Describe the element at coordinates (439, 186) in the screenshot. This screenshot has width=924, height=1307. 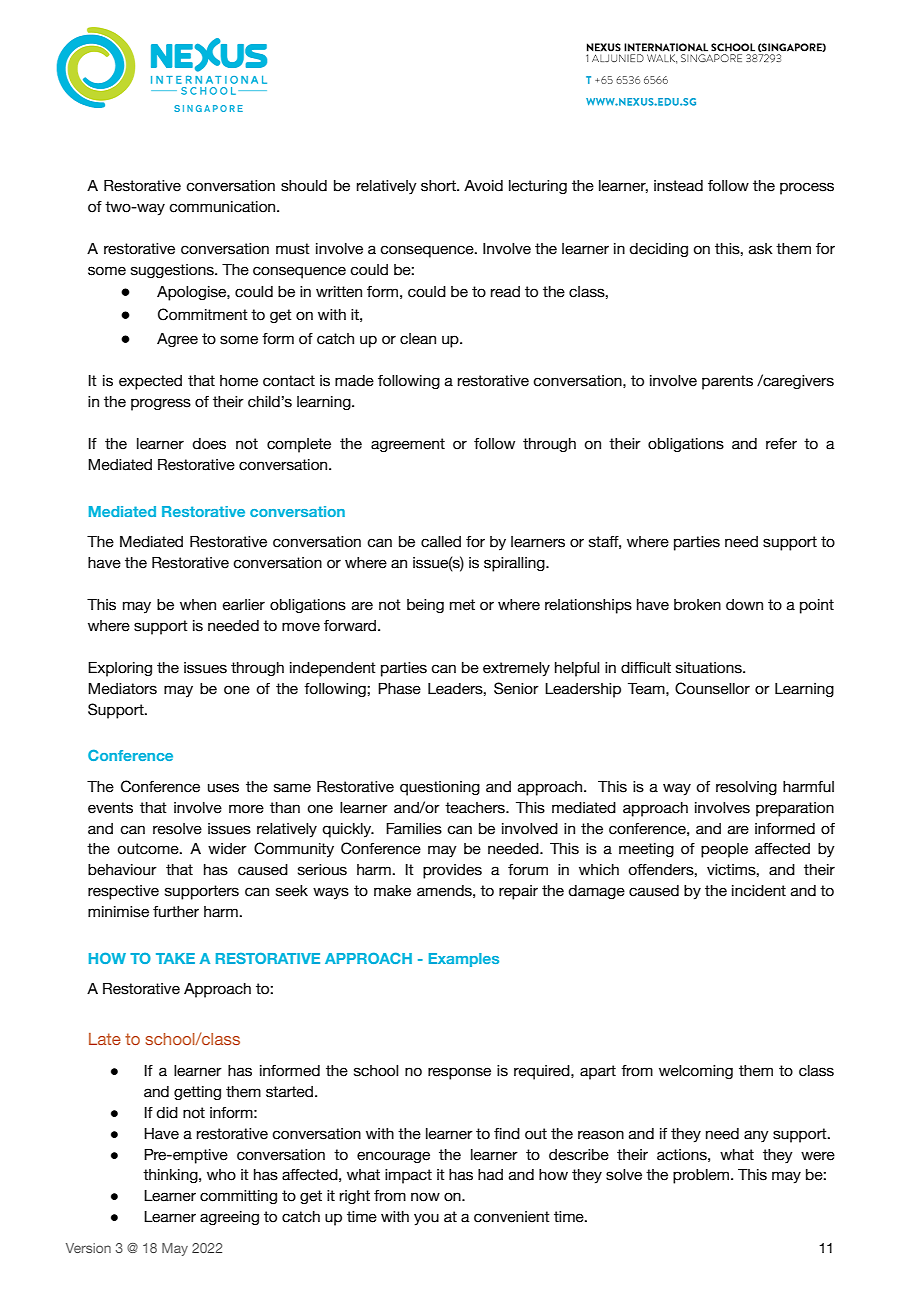
I see `short` at that location.
